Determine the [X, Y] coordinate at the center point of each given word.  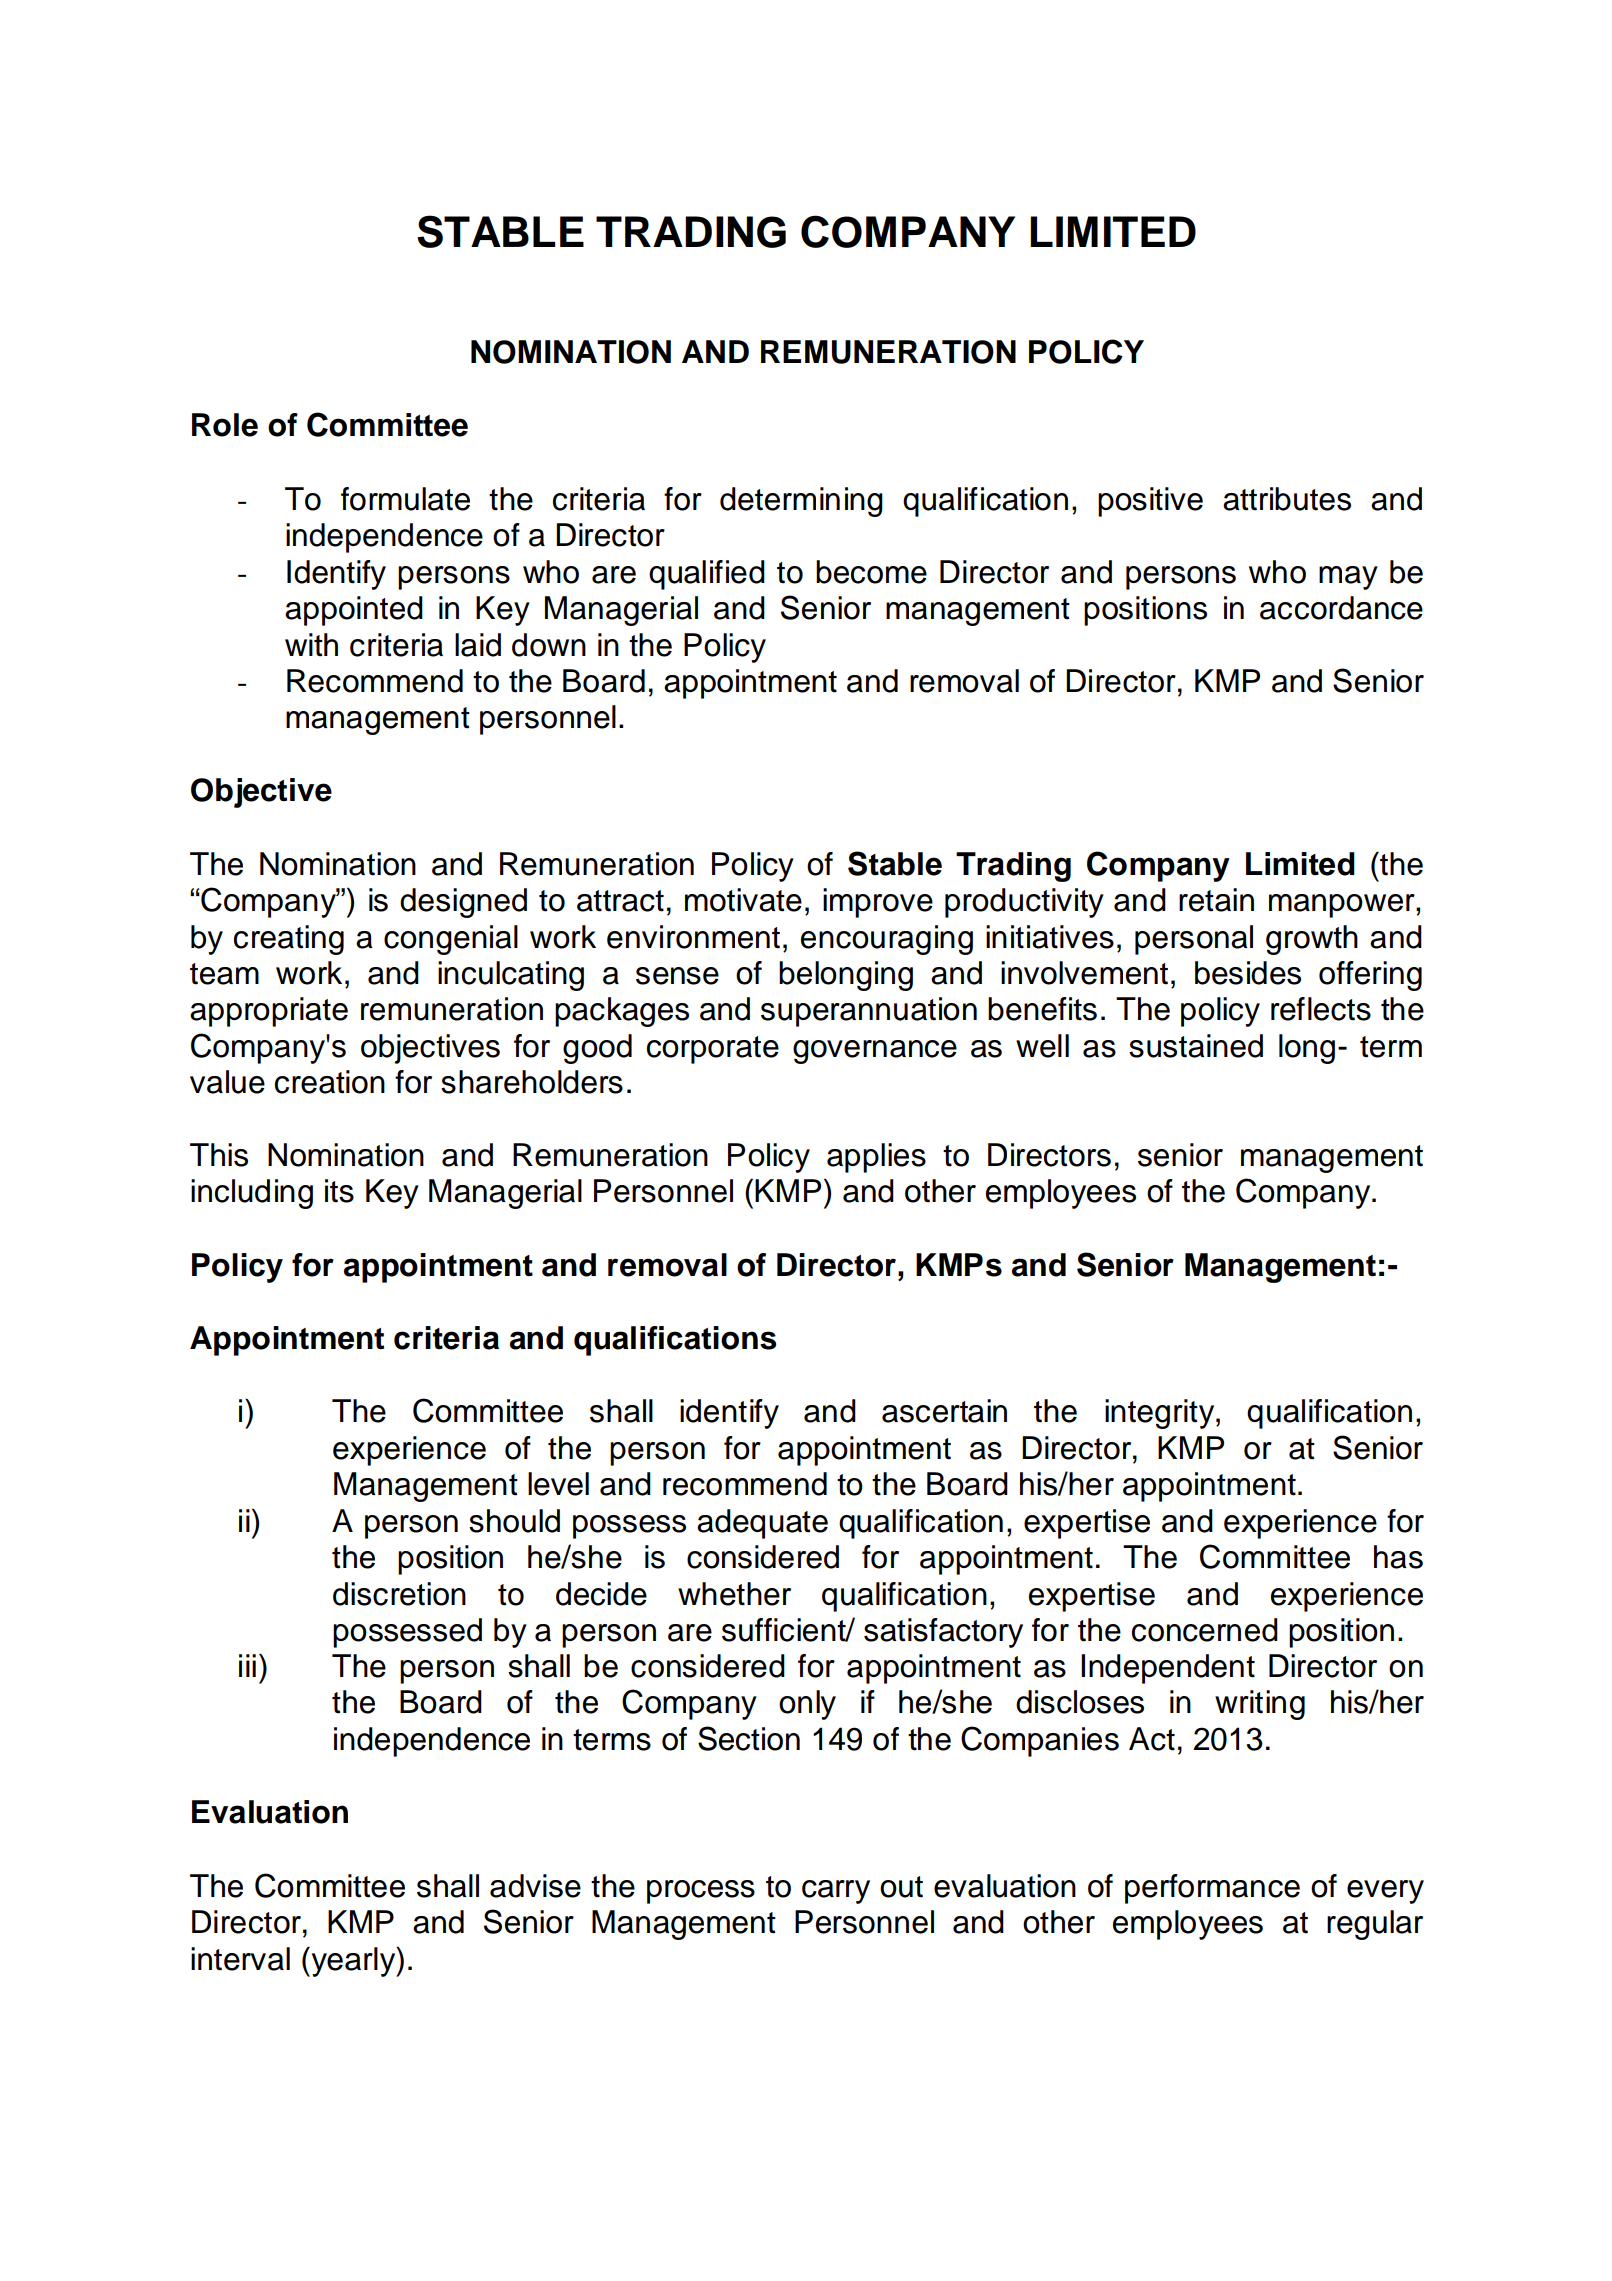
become [871, 572]
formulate [405, 499]
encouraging [887, 940]
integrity [1161, 1414]
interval [240, 1959]
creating [289, 940]
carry [836, 1892]
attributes [1287, 499]
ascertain [944, 1411]
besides [1248, 973]
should [514, 1521]
